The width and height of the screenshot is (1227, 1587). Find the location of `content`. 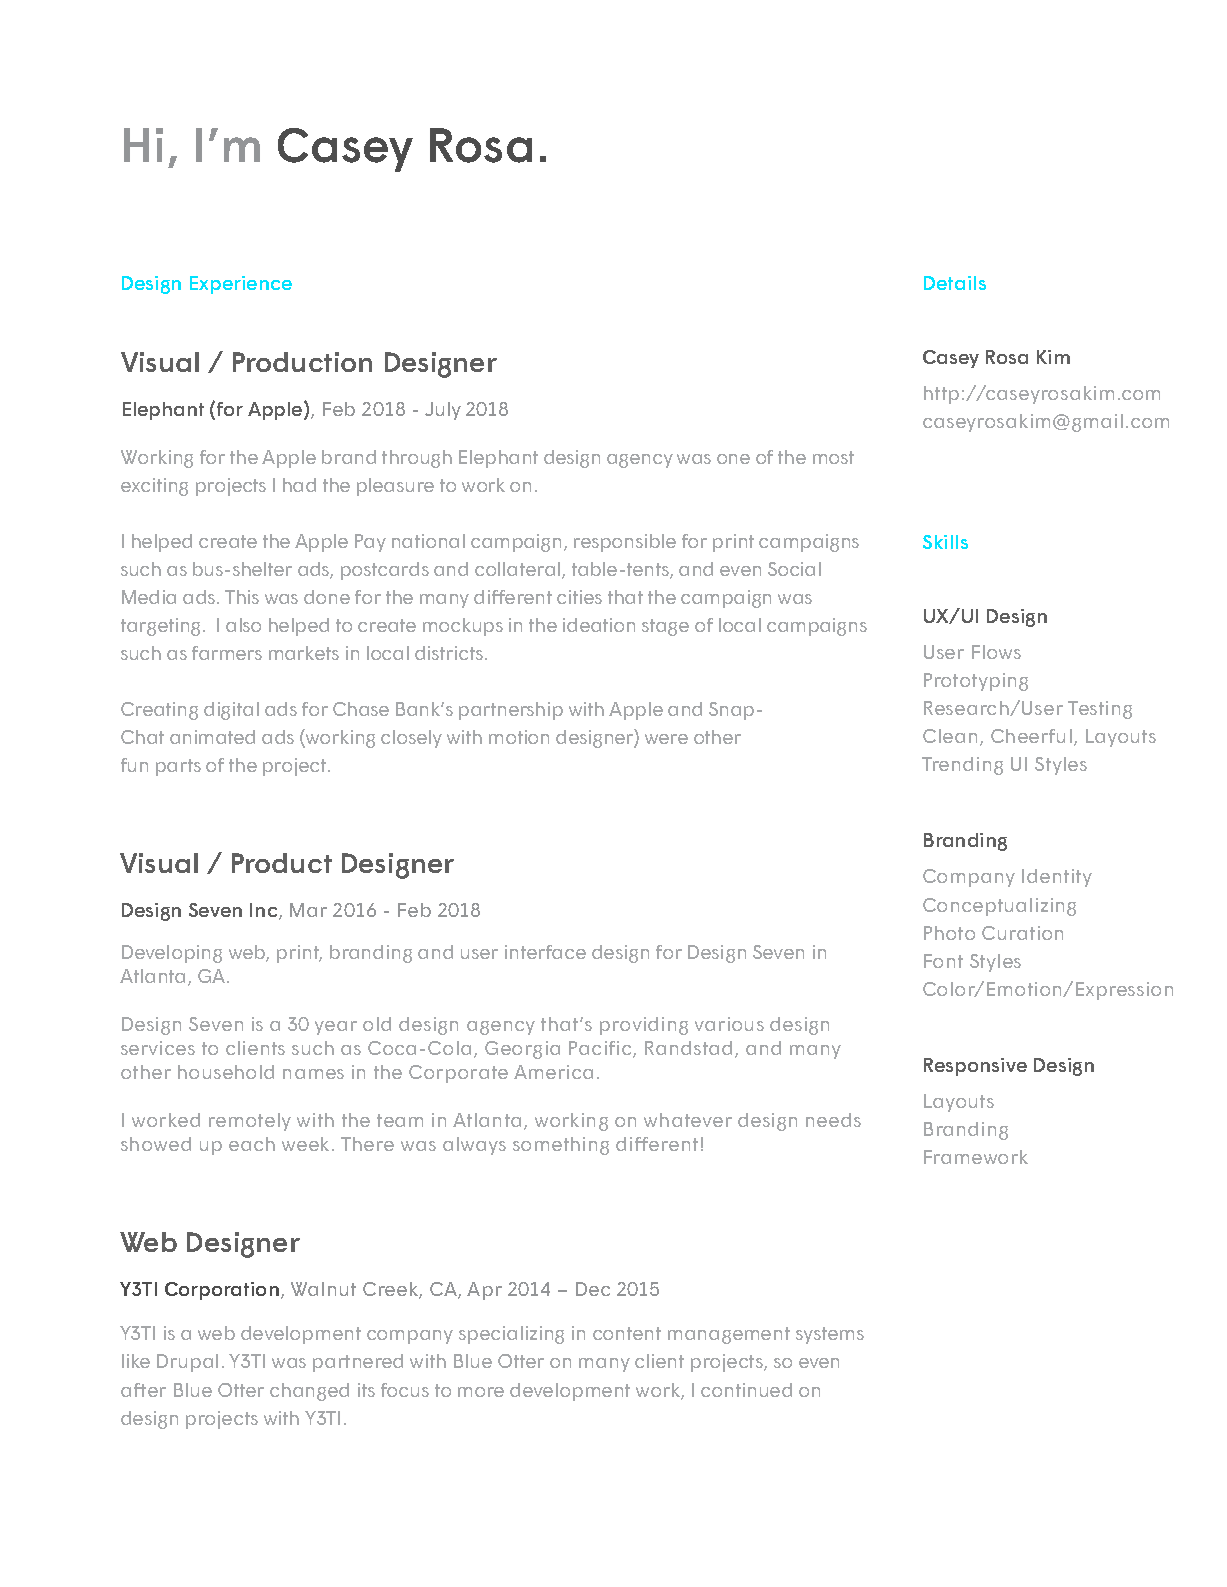

content is located at coordinates (627, 1333).
